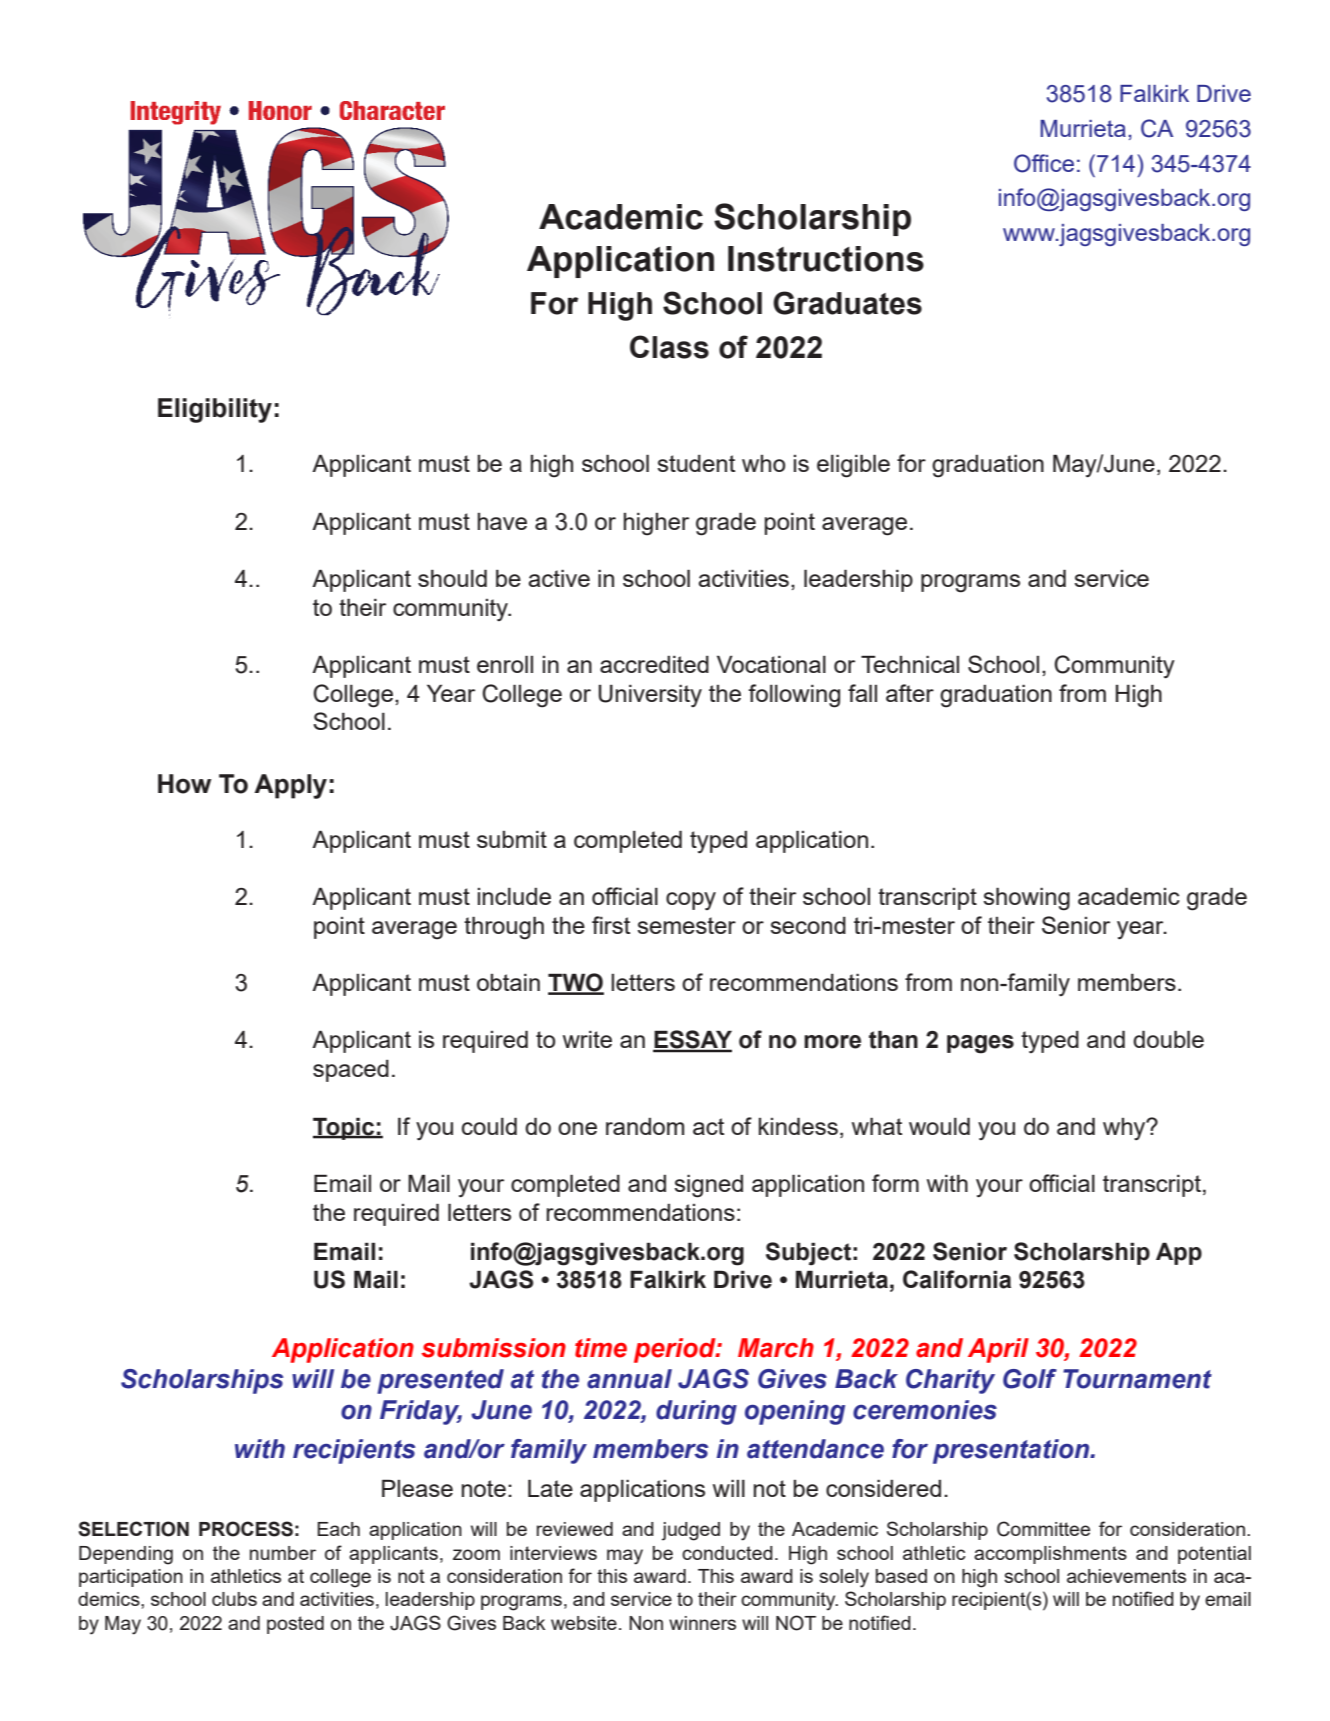  Describe the element at coordinates (1044, 163) in the screenshot. I see `Office` at that location.
